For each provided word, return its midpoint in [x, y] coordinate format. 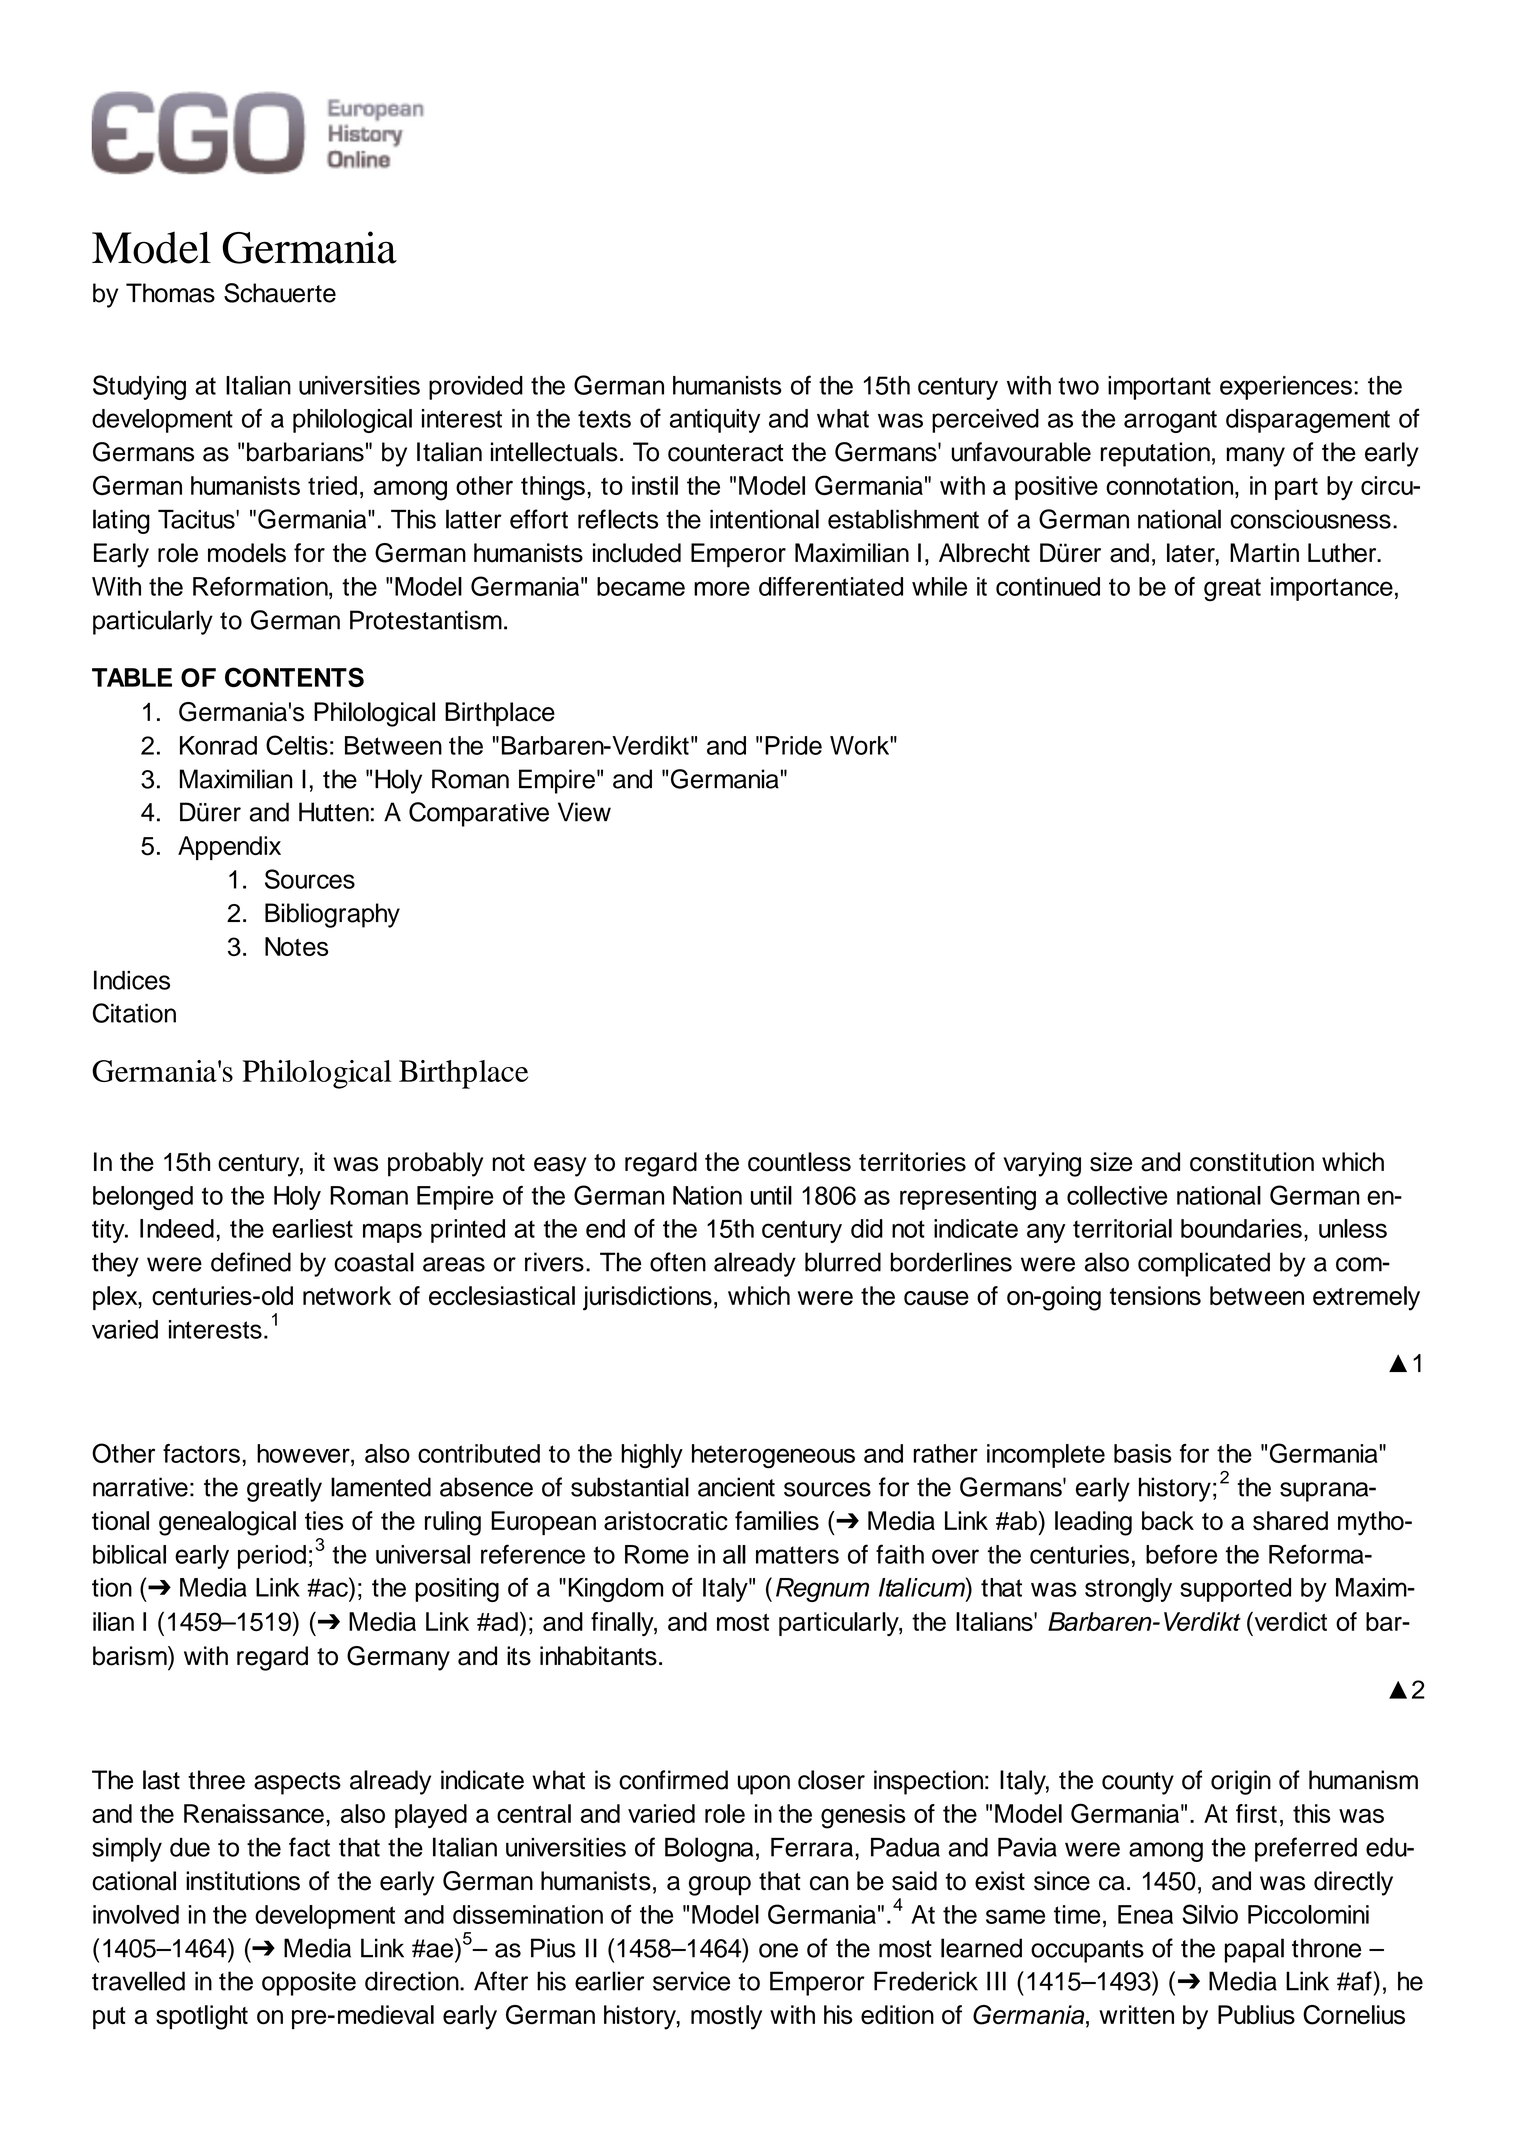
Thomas [170, 293]
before [1181, 1554]
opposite [309, 1983]
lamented [381, 1487]
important [1159, 388]
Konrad [218, 745]
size [1111, 1162]
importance [1332, 589]
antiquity [715, 421]
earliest [312, 1228]
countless [799, 1162]
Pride [793, 745]
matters [797, 1555]
